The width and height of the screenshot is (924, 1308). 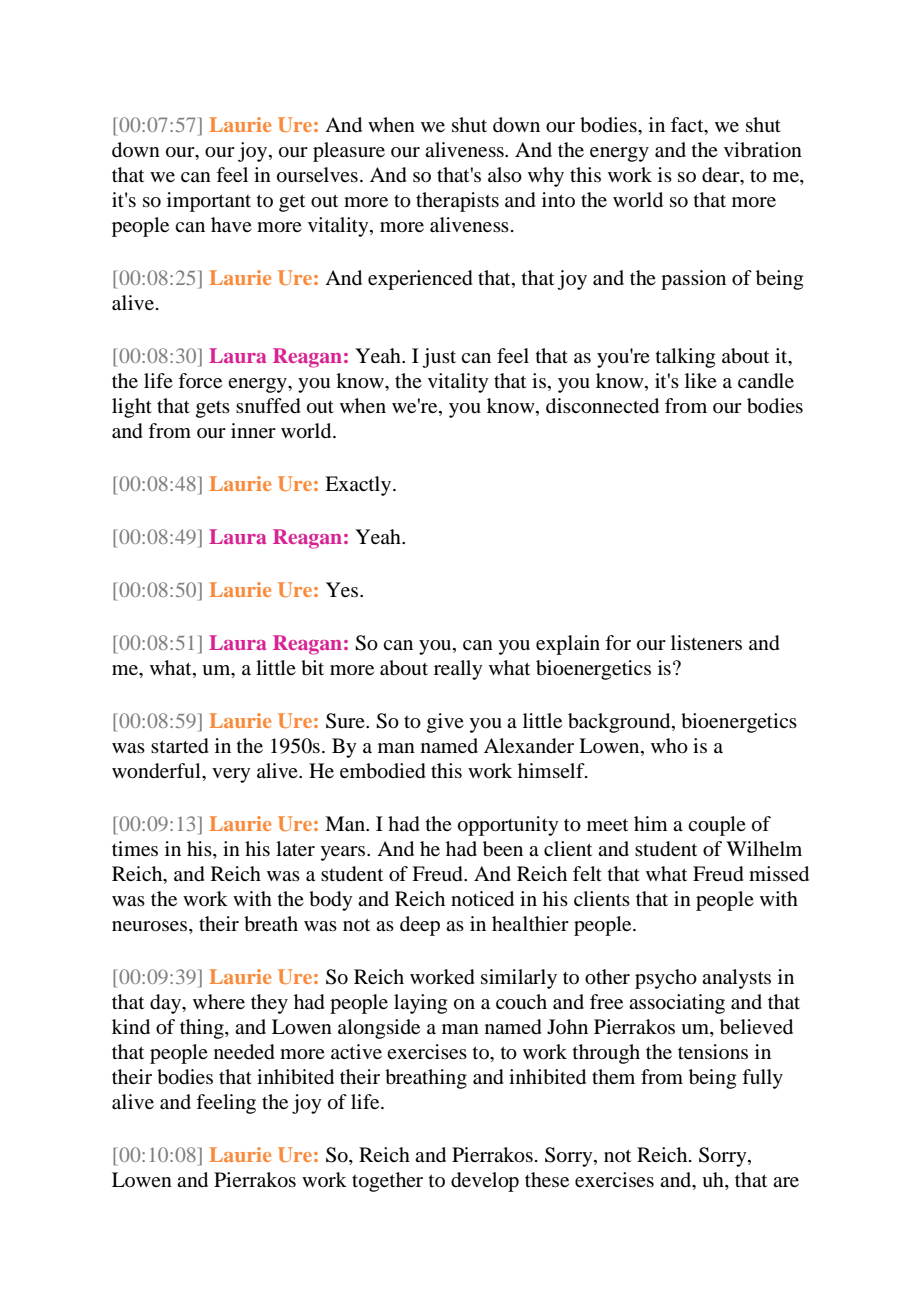 What do you see at coordinates (231, 775) in the screenshot?
I see `very` at bounding box center [231, 775].
